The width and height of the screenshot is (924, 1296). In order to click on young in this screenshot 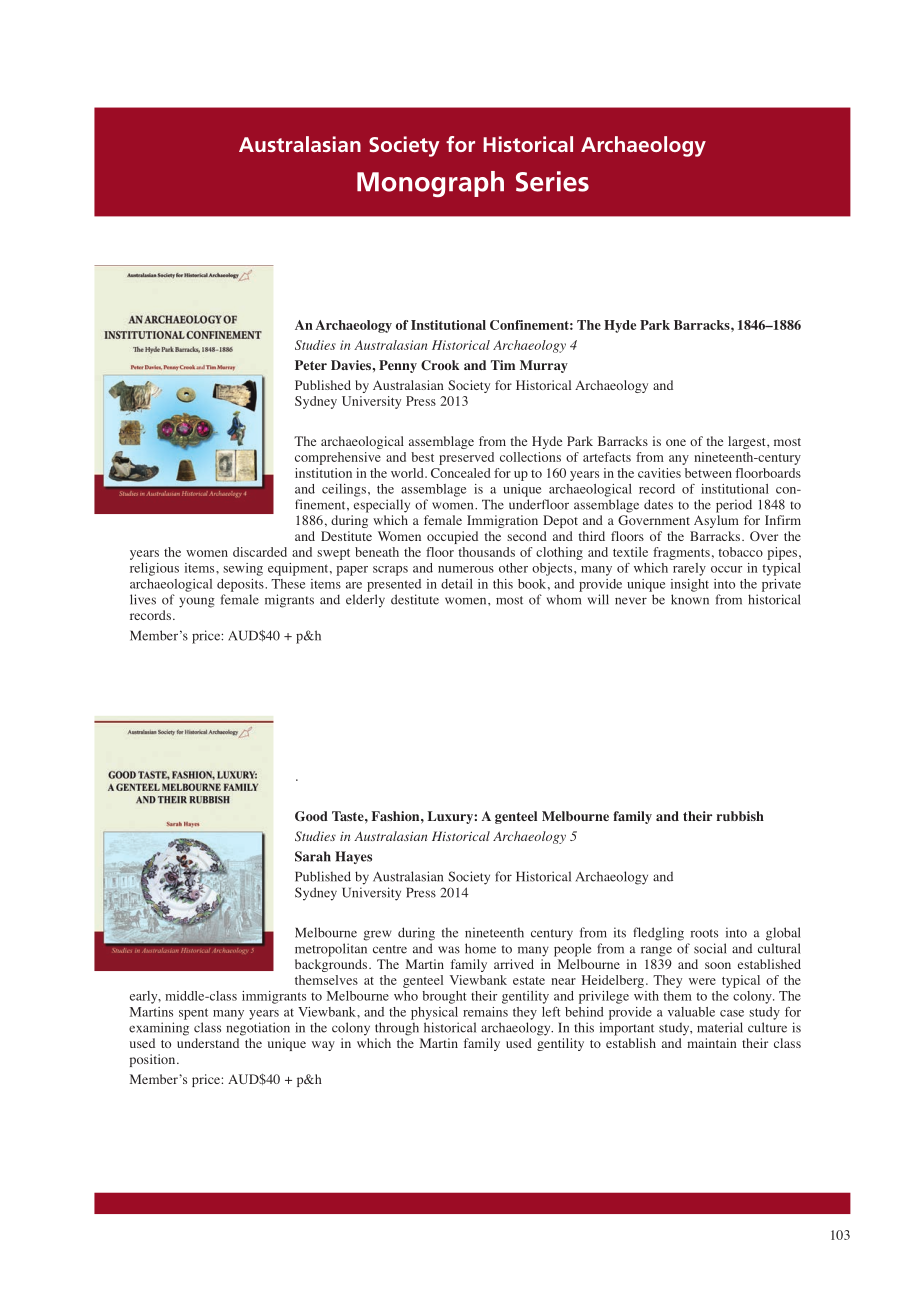, I will do `click(197, 602)`.
